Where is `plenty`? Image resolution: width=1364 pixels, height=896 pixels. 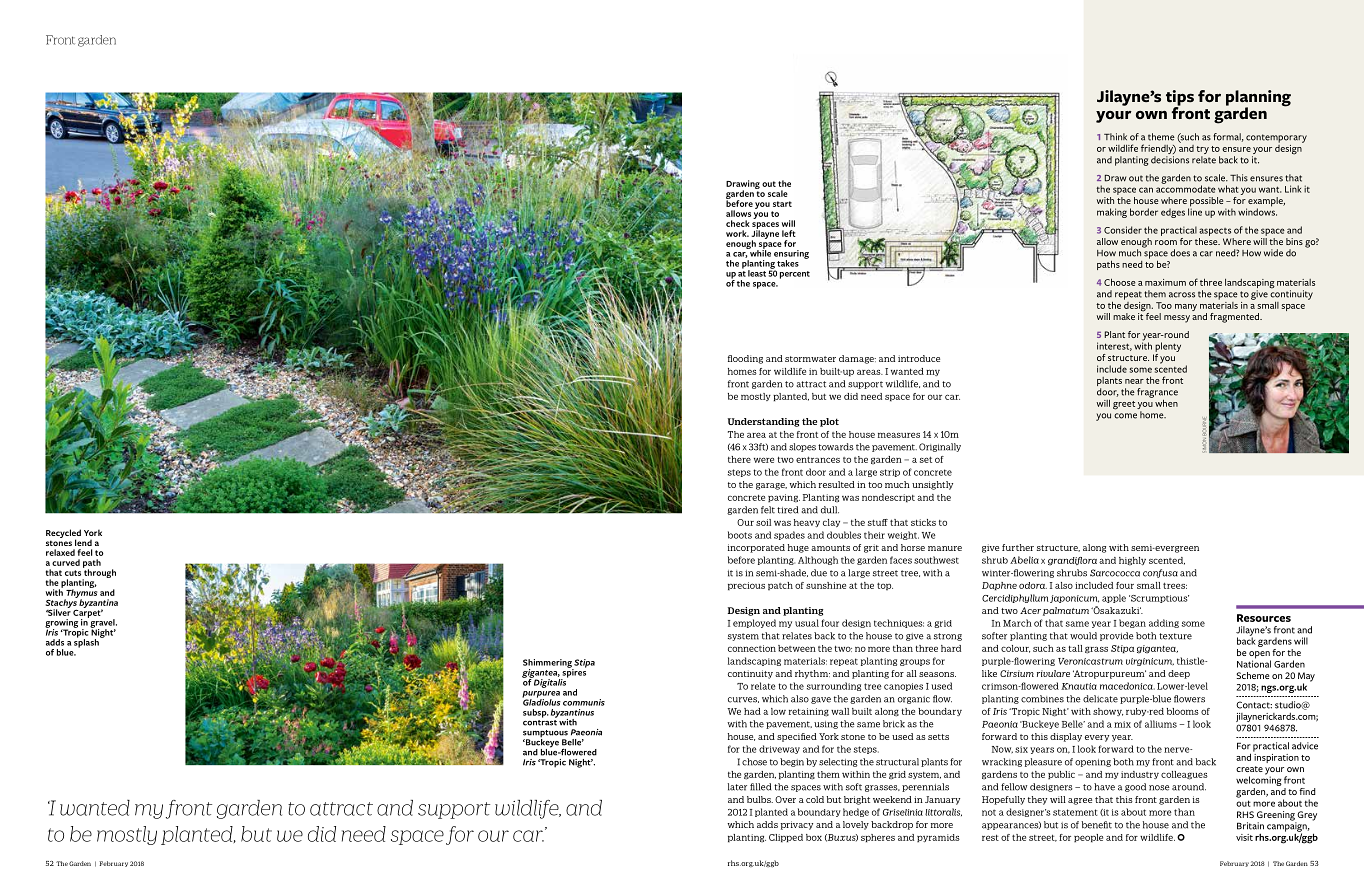
plenty is located at coordinates (1168, 347).
